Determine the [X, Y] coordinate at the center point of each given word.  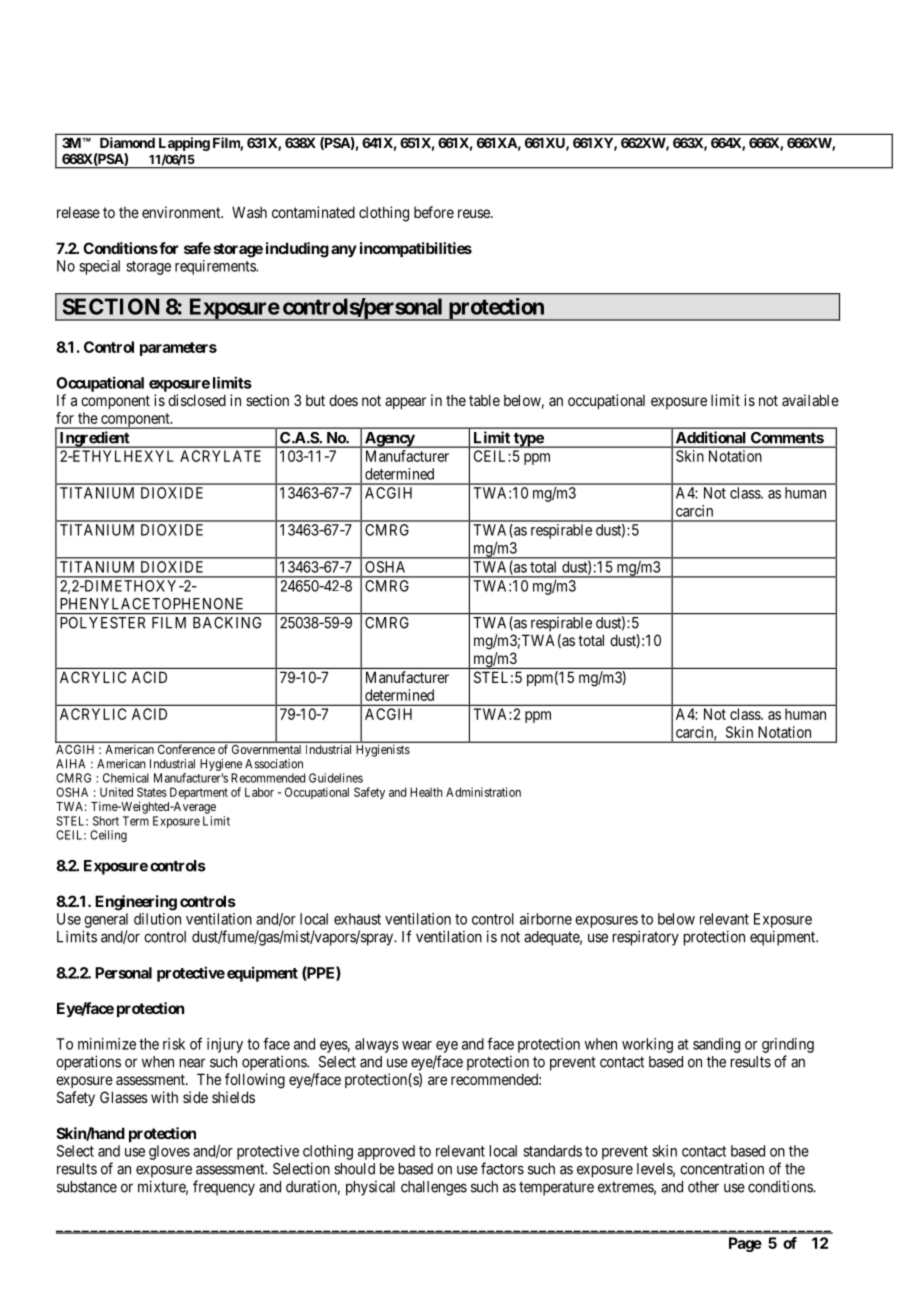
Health [426, 792]
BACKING [227, 623]
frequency [224, 1188]
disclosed [197, 400]
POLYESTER [102, 623]
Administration [483, 792]
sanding [716, 1045]
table [484, 400]
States [152, 792]
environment [182, 212]
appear [405, 403]
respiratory [646, 938]
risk [174, 1044]
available [810, 400]
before [434, 212]
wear [417, 1045]
